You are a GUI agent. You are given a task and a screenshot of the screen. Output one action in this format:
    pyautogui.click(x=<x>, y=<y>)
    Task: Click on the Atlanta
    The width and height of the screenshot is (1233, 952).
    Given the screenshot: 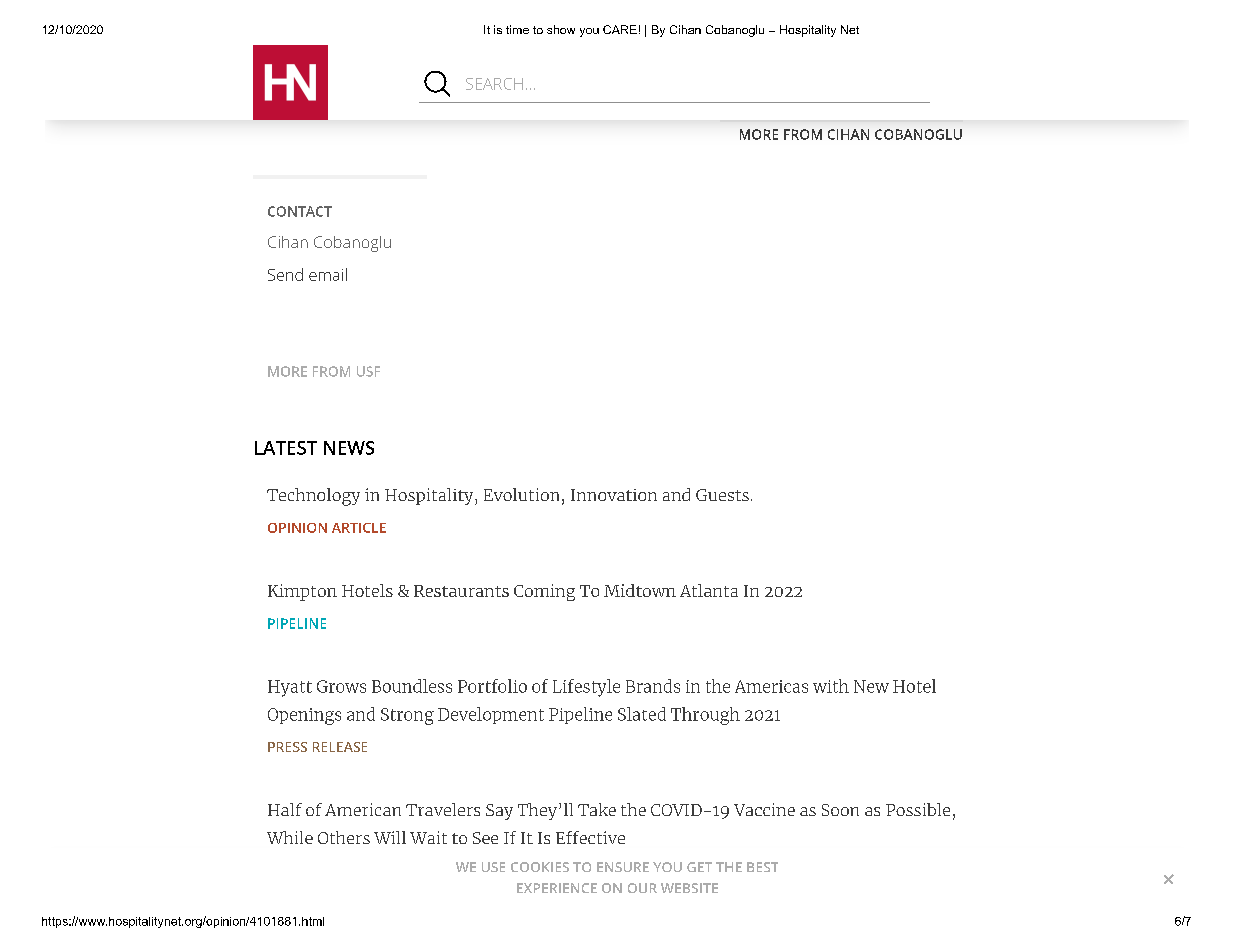 What is the action you would take?
    pyautogui.click(x=709, y=590)
